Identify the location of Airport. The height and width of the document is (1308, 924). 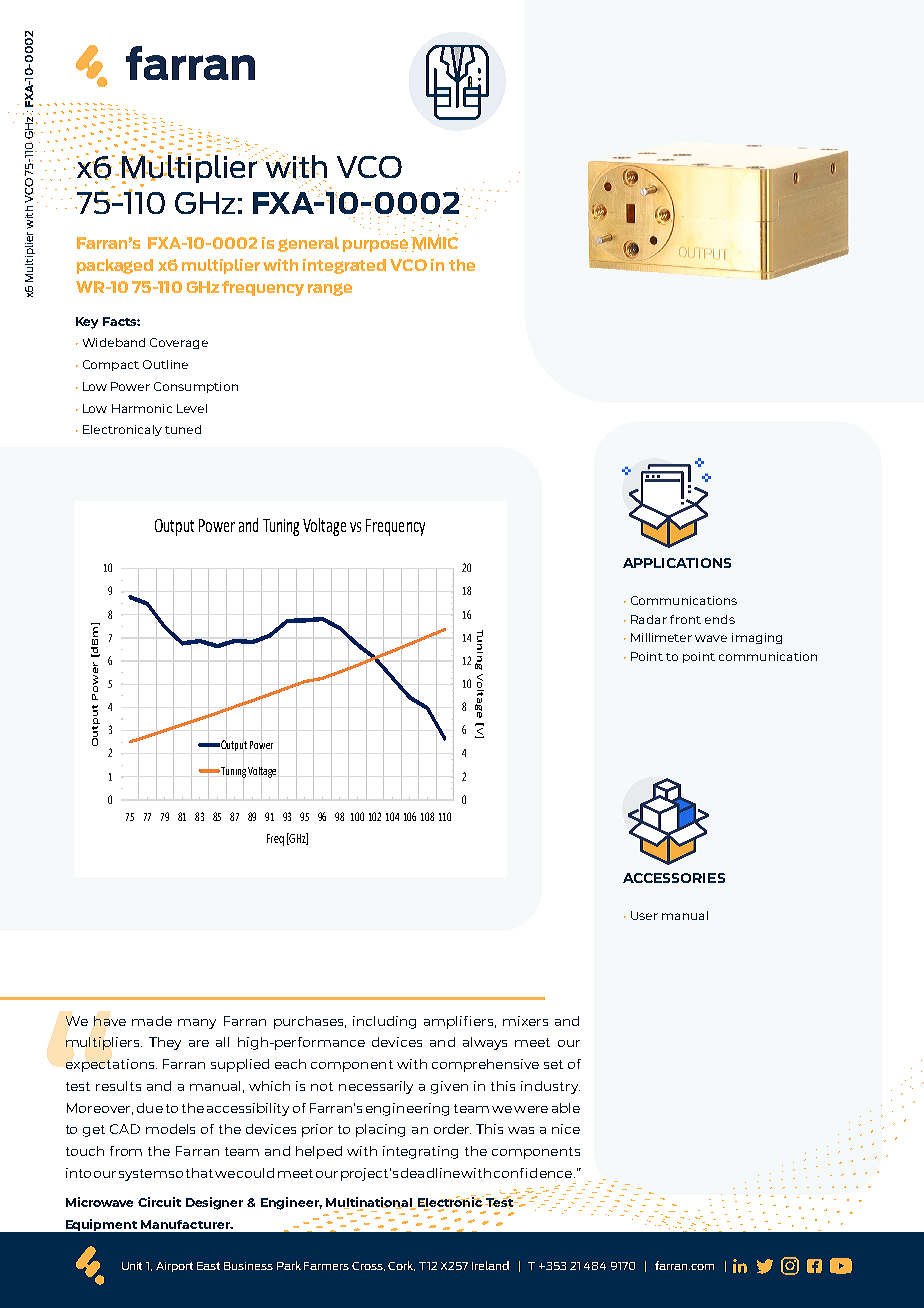
(174, 1267).
